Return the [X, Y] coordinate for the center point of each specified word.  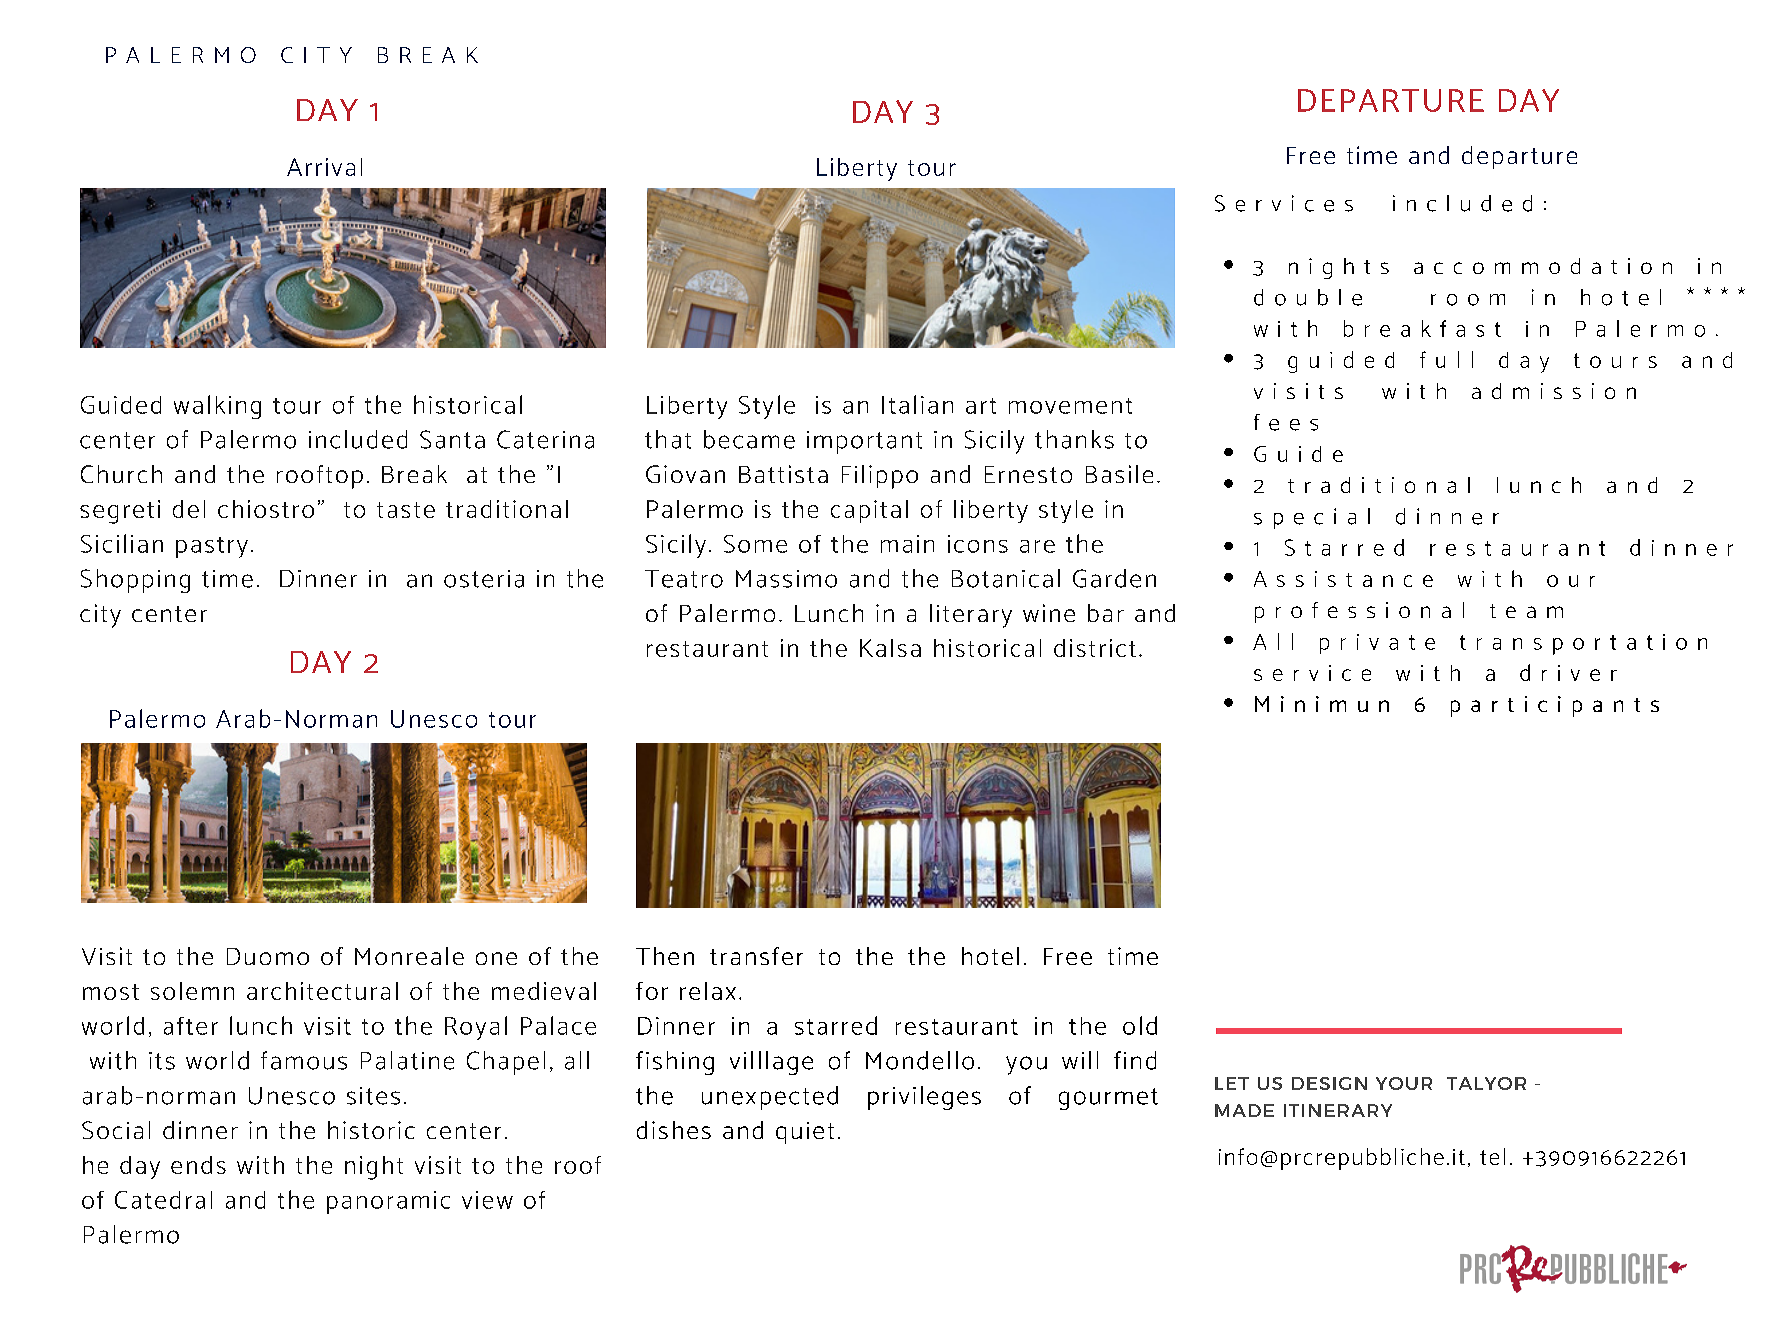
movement [1070, 406]
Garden [1114, 578]
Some [755, 544]
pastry [212, 547]
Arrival [324, 167]
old [1140, 1025]
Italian [917, 404]
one [496, 958]
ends [198, 1165]
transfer [756, 956]
